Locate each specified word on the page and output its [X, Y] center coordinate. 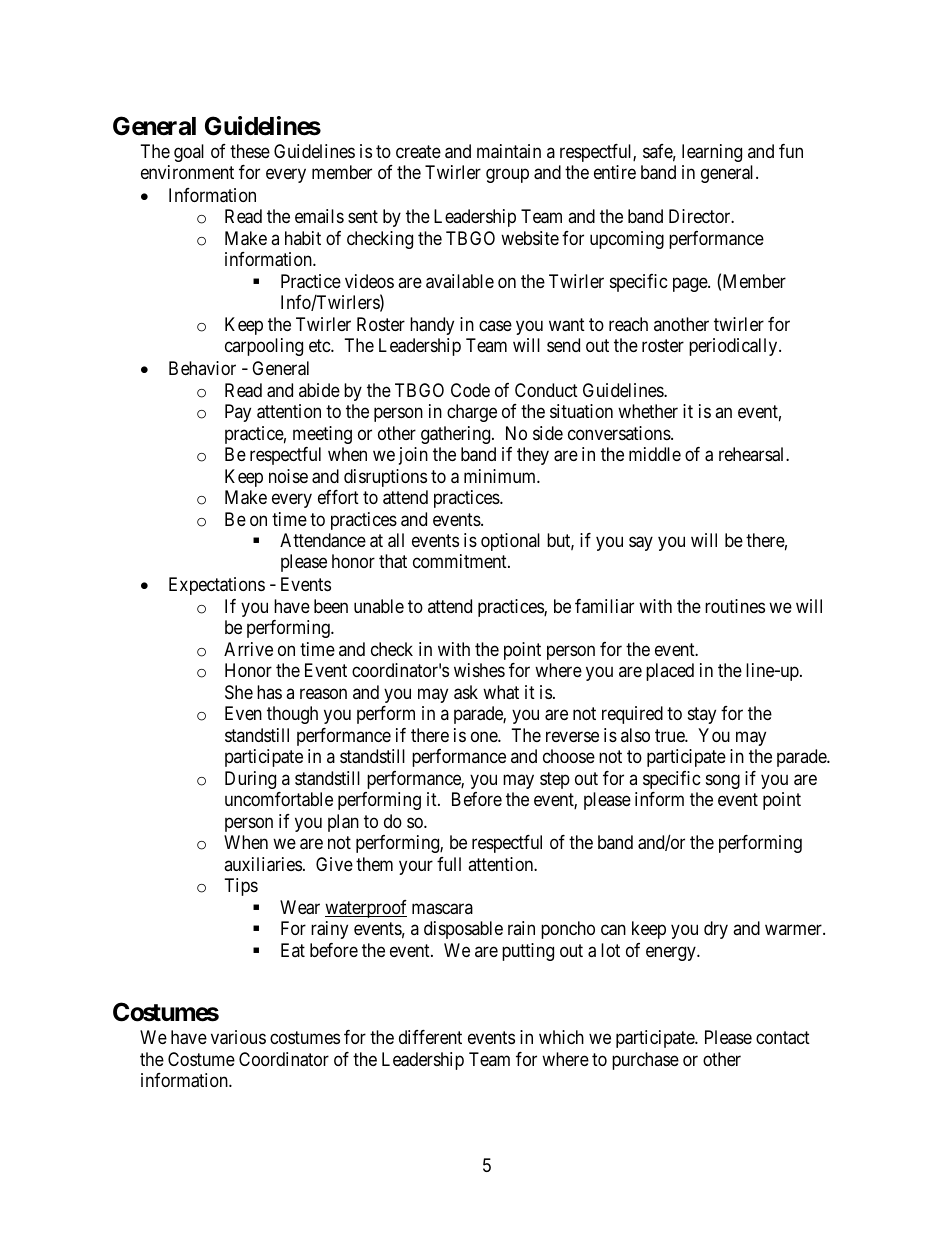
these [250, 151]
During [250, 780]
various [238, 1037]
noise [288, 476]
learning [712, 153]
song [723, 781]
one [485, 736]
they [533, 456]
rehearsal [753, 454]
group [507, 176]
